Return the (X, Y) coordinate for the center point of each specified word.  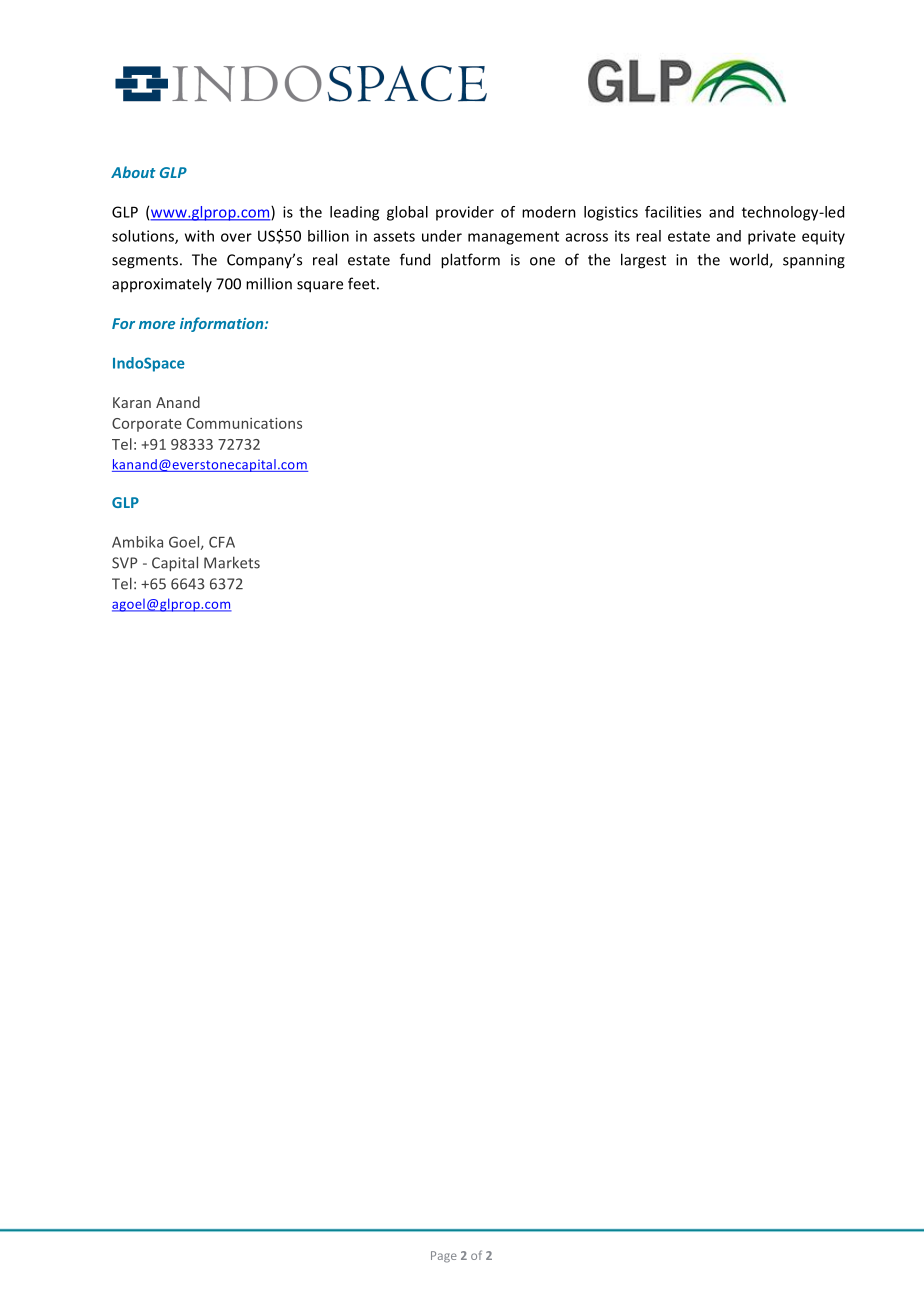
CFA (222, 542)
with (199, 236)
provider (465, 213)
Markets (232, 562)
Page (444, 1257)
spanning (814, 261)
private (772, 237)
